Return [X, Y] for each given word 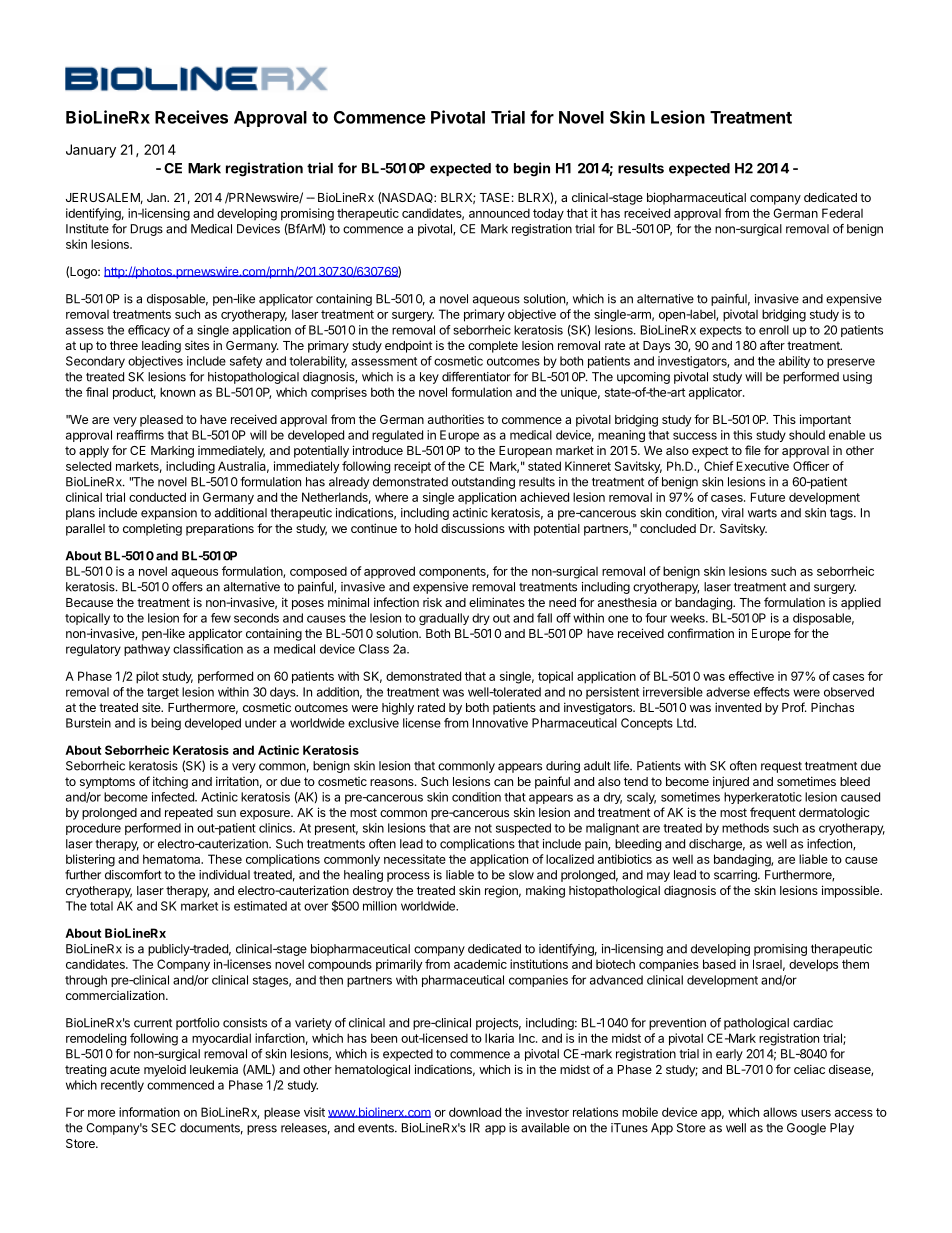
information [149, 1112]
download [475, 1112]
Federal [842, 213]
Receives [191, 117]
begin [532, 169]
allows [780, 1112]
